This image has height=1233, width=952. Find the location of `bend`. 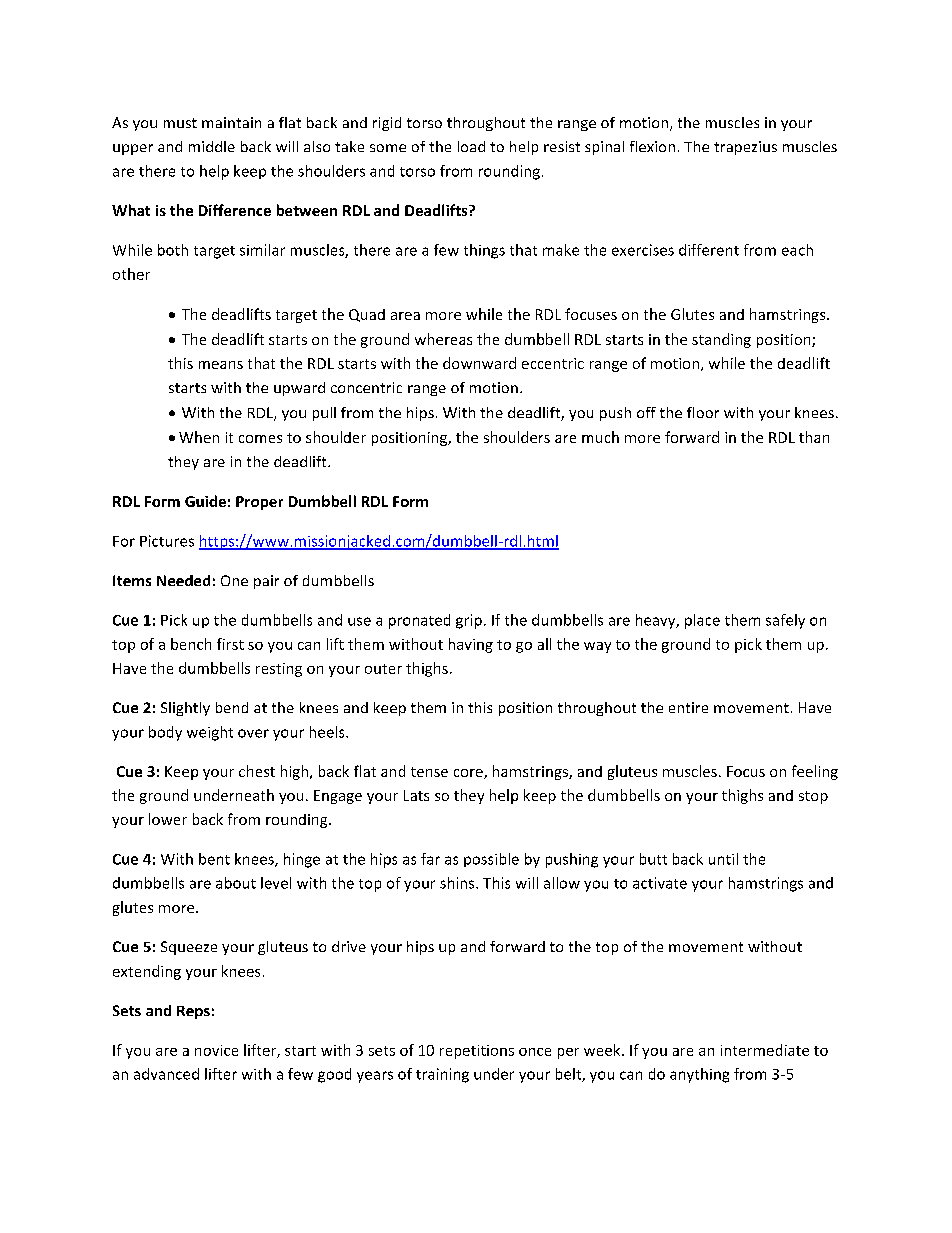

bend is located at coordinates (232, 707).
